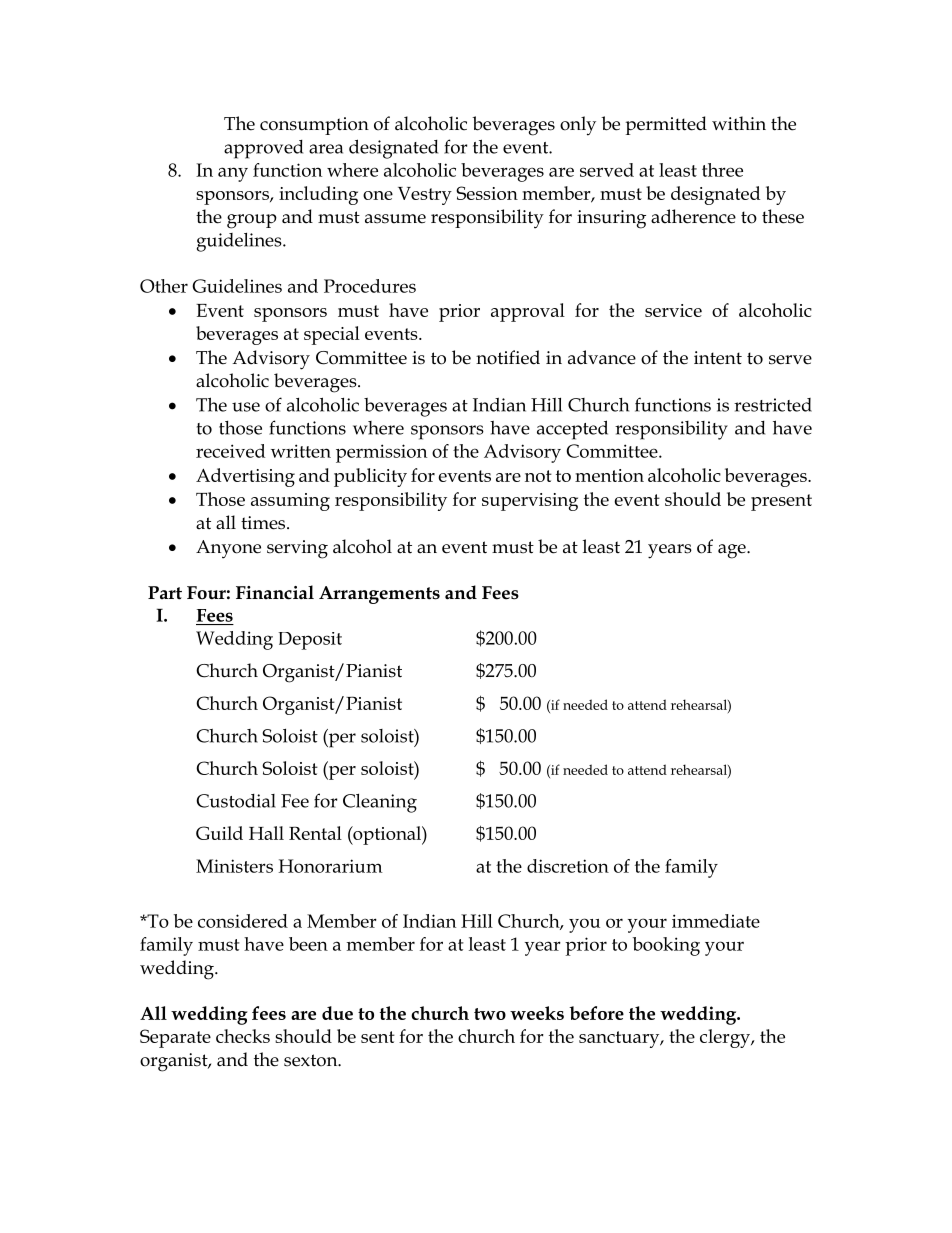  I want to click on Session, so click(487, 193).
